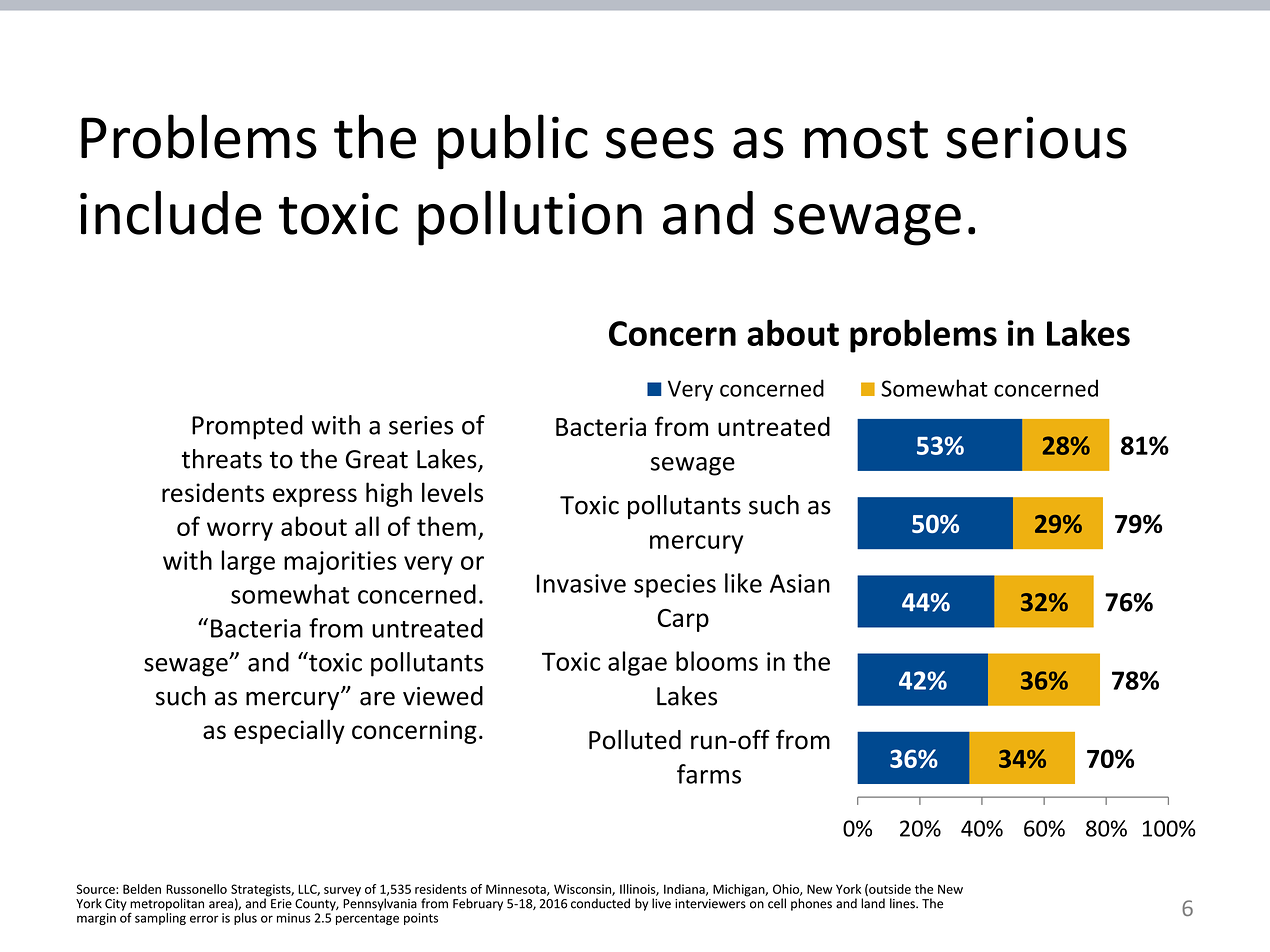 This image has width=1270, height=952. Describe the element at coordinates (866, 139) in the image. I see `most` at that location.
